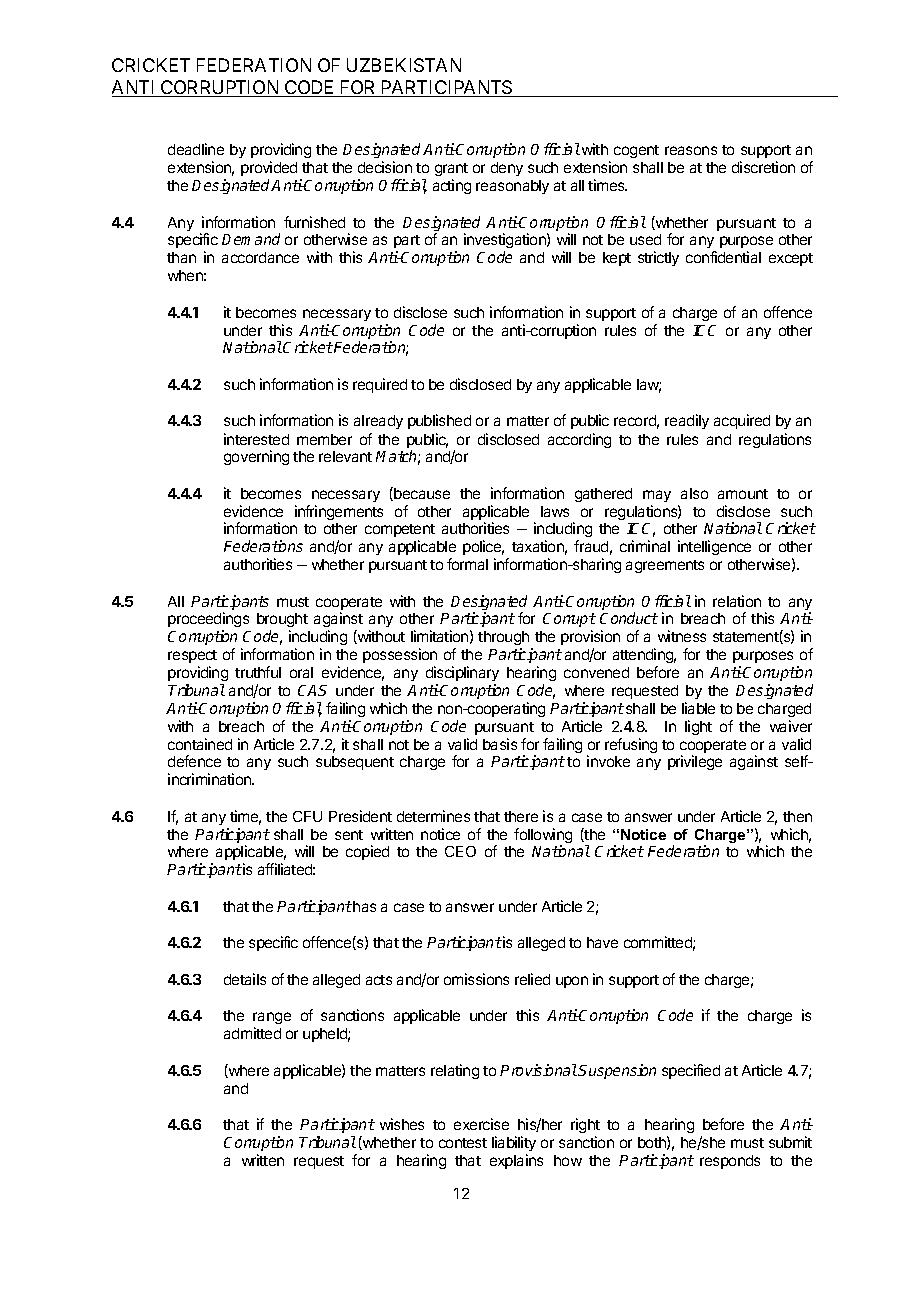  I want to click on deny, so click(507, 169).
